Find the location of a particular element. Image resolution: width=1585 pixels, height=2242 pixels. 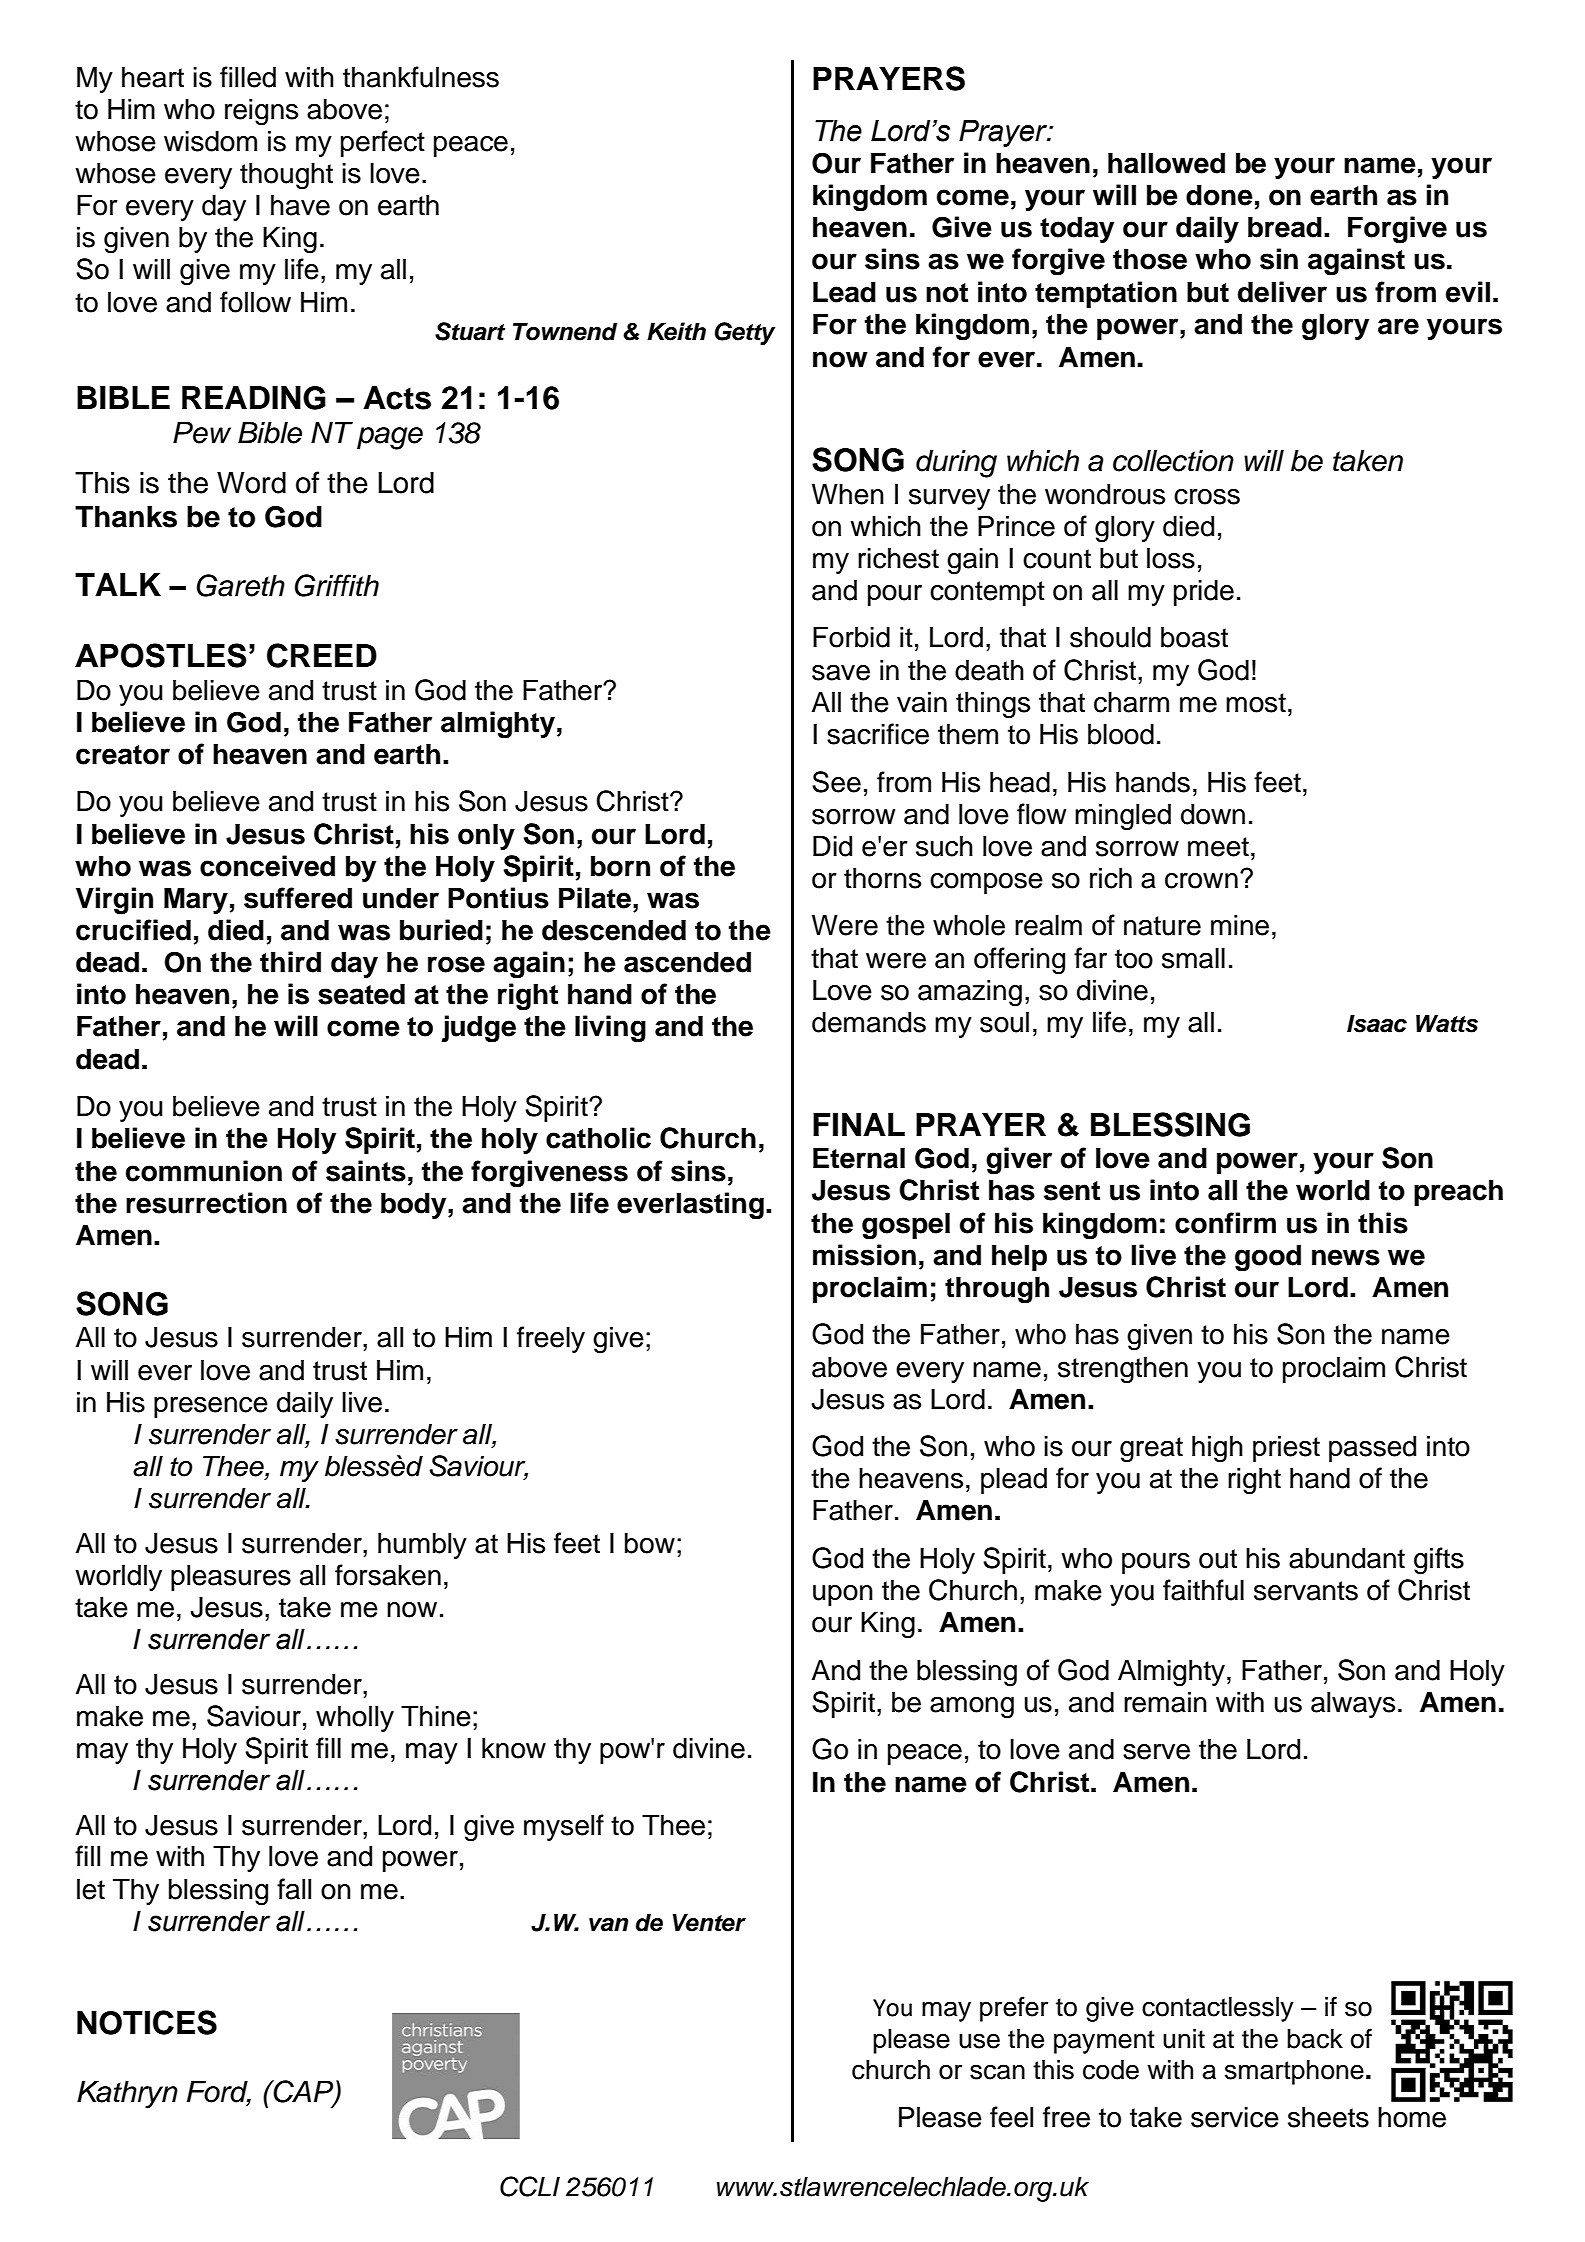

Getty is located at coordinates (745, 333).
